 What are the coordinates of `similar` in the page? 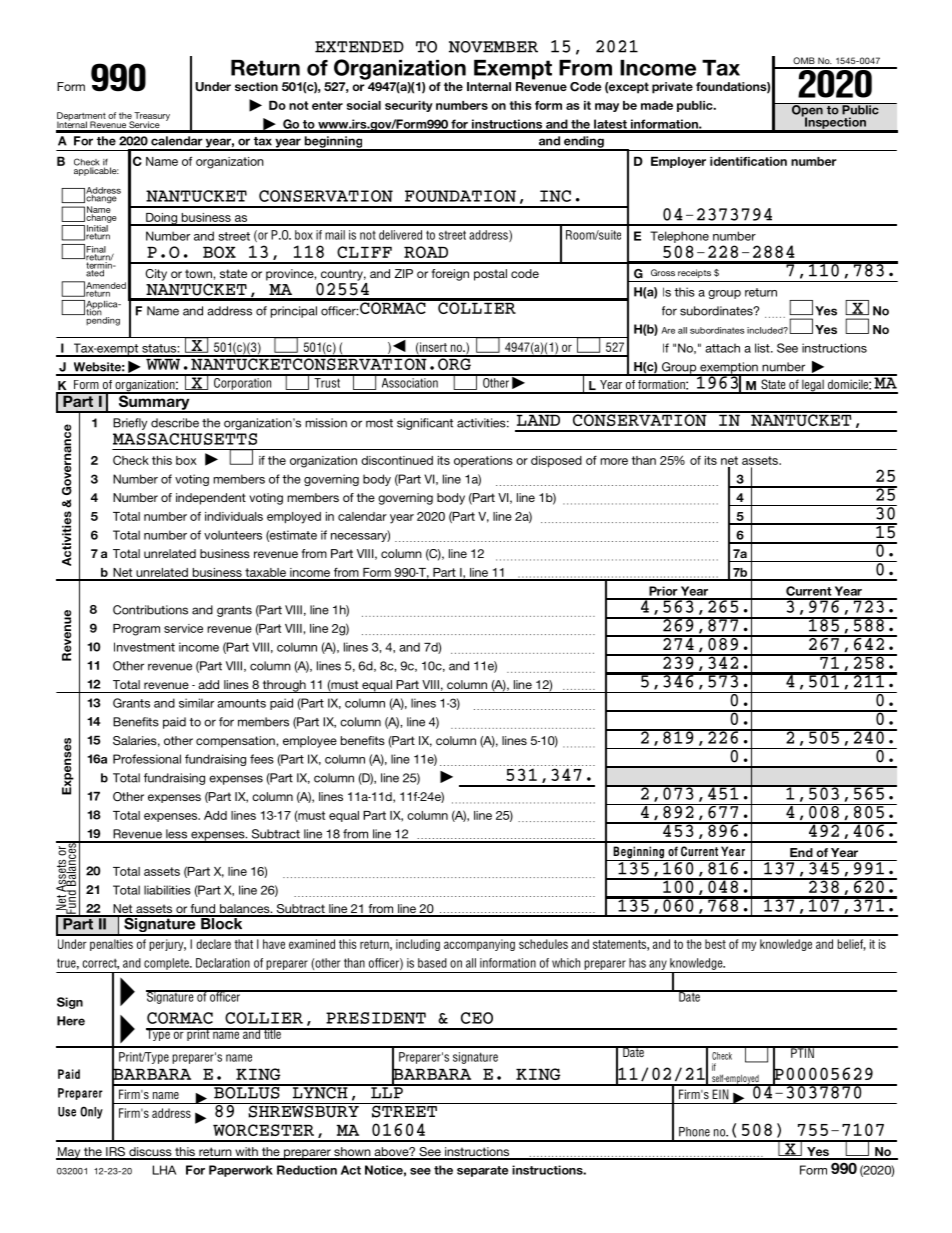 It's located at (196, 703).
